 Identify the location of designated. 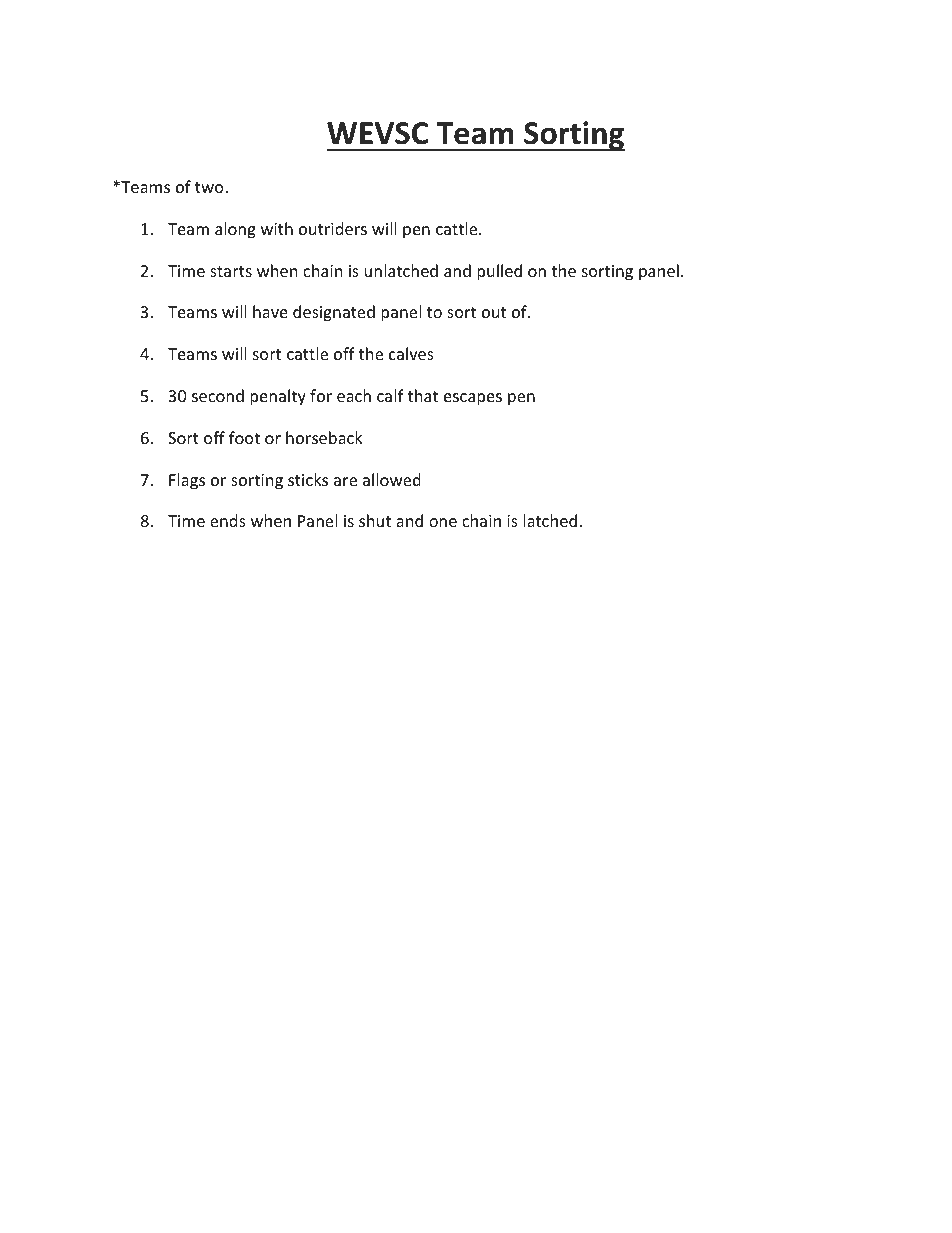
(334, 313).
